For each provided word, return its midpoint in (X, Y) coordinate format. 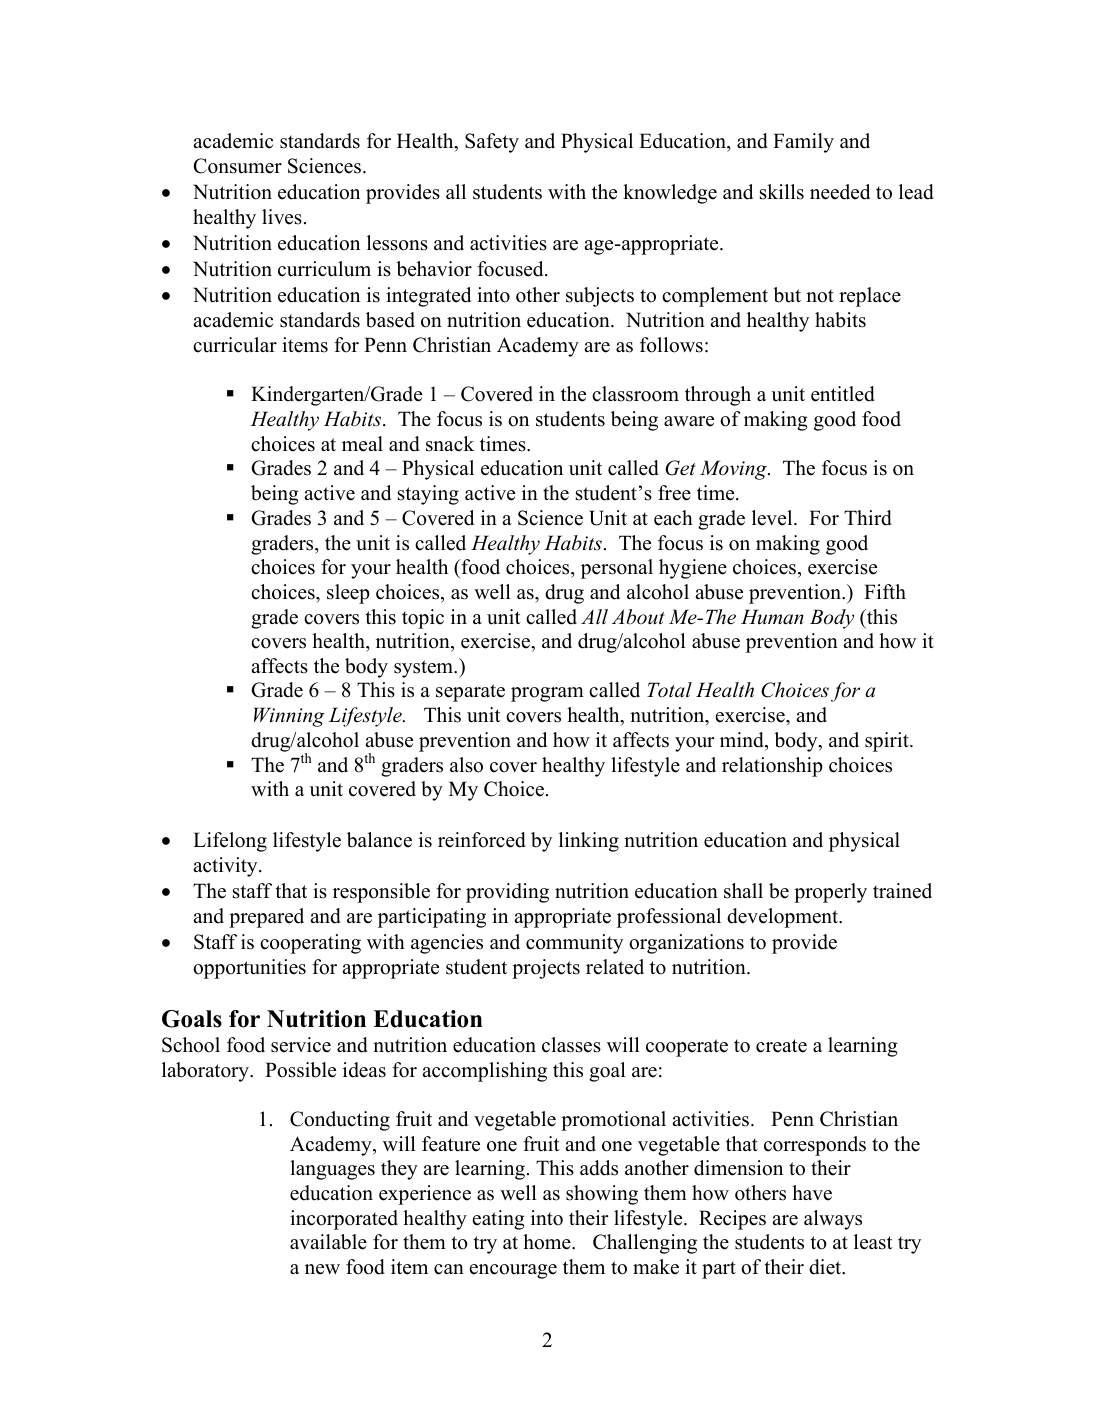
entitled (843, 394)
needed (840, 192)
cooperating (310, 944)
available (328, 1242)
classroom (635, 394)
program (547, 694)
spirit (888, 742)
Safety (492, 143)
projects (546, 969)
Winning (289, 717)
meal (362, 444)
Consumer (238, 166)
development (784, 918)
